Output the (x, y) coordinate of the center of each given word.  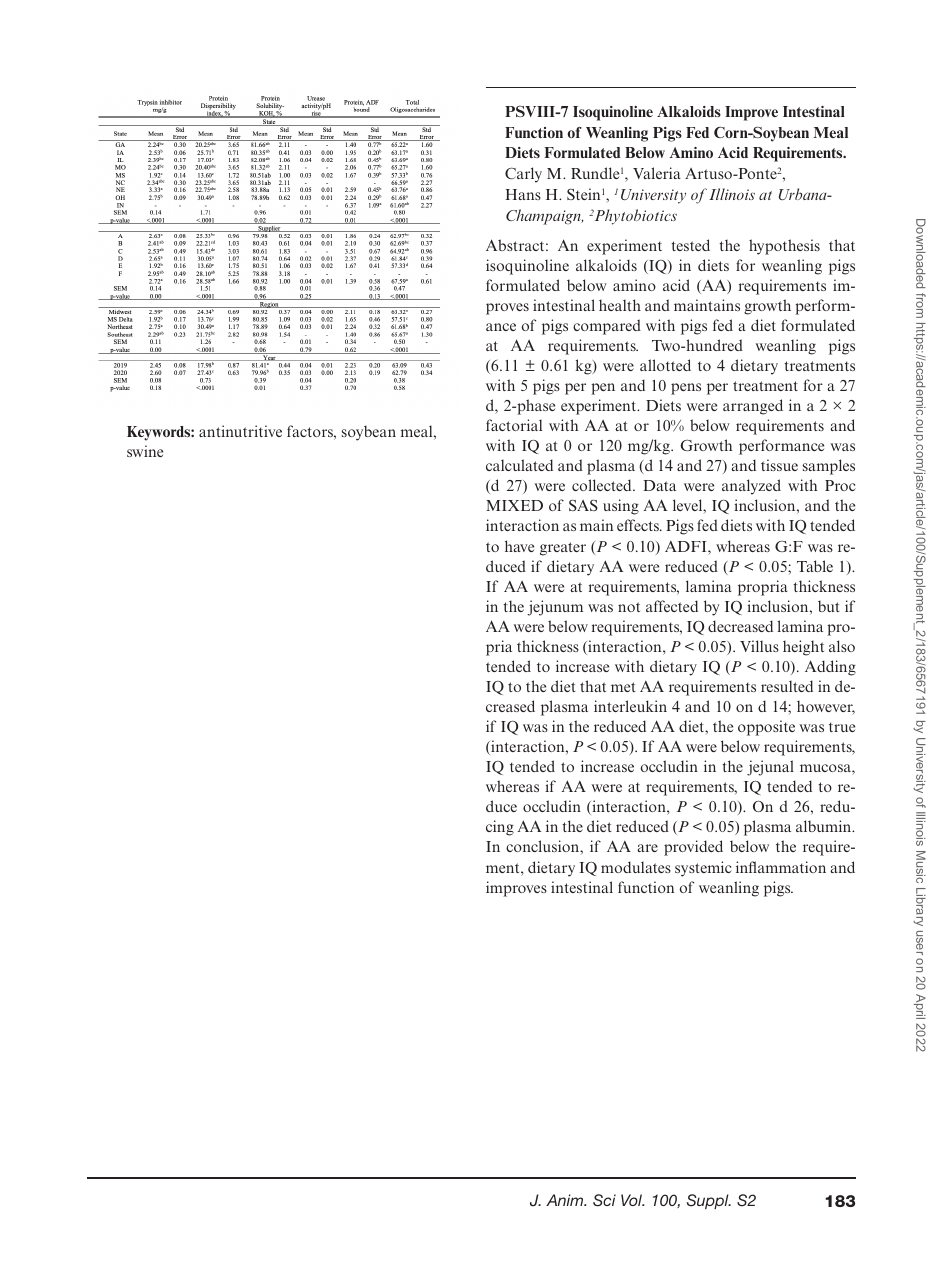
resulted (787, 686)
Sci (604, 1200)
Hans (523, 194)
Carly (523, 175)
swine (145, 451)
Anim (566, 1200)
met (623, 687)
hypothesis (784, 247)
